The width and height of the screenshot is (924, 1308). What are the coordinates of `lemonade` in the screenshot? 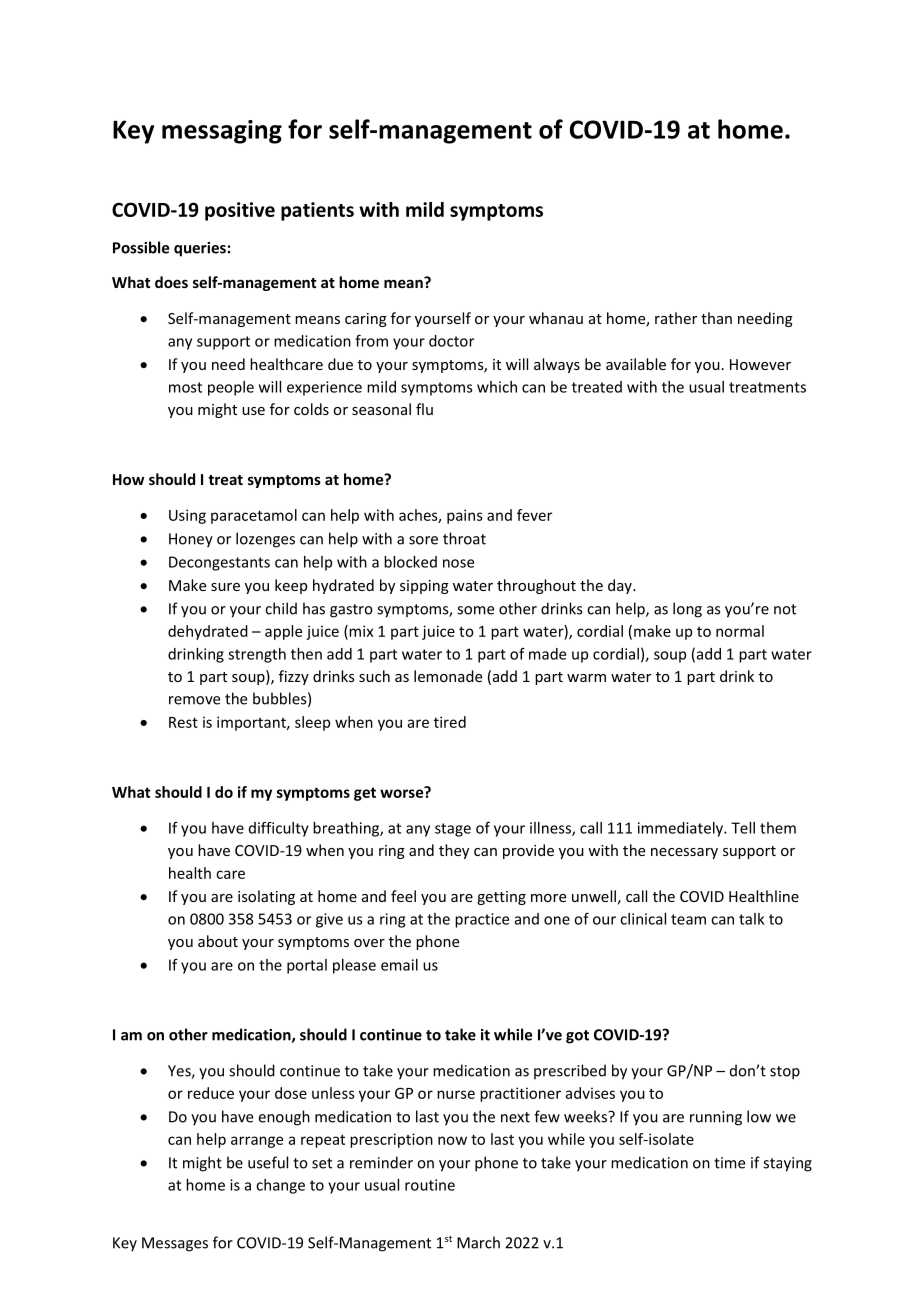 It's located at (448, 676).
